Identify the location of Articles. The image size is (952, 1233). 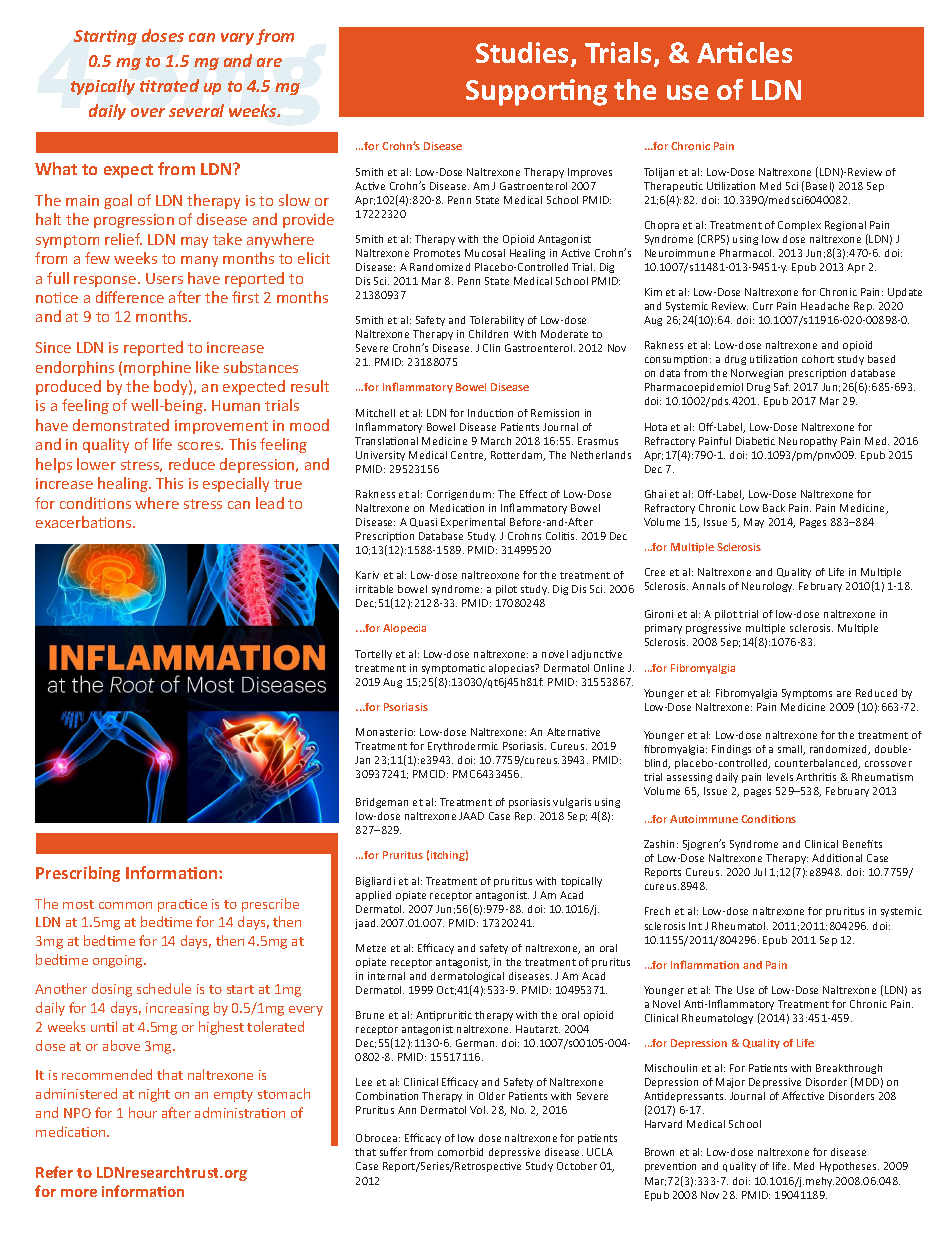
(744, 52).
